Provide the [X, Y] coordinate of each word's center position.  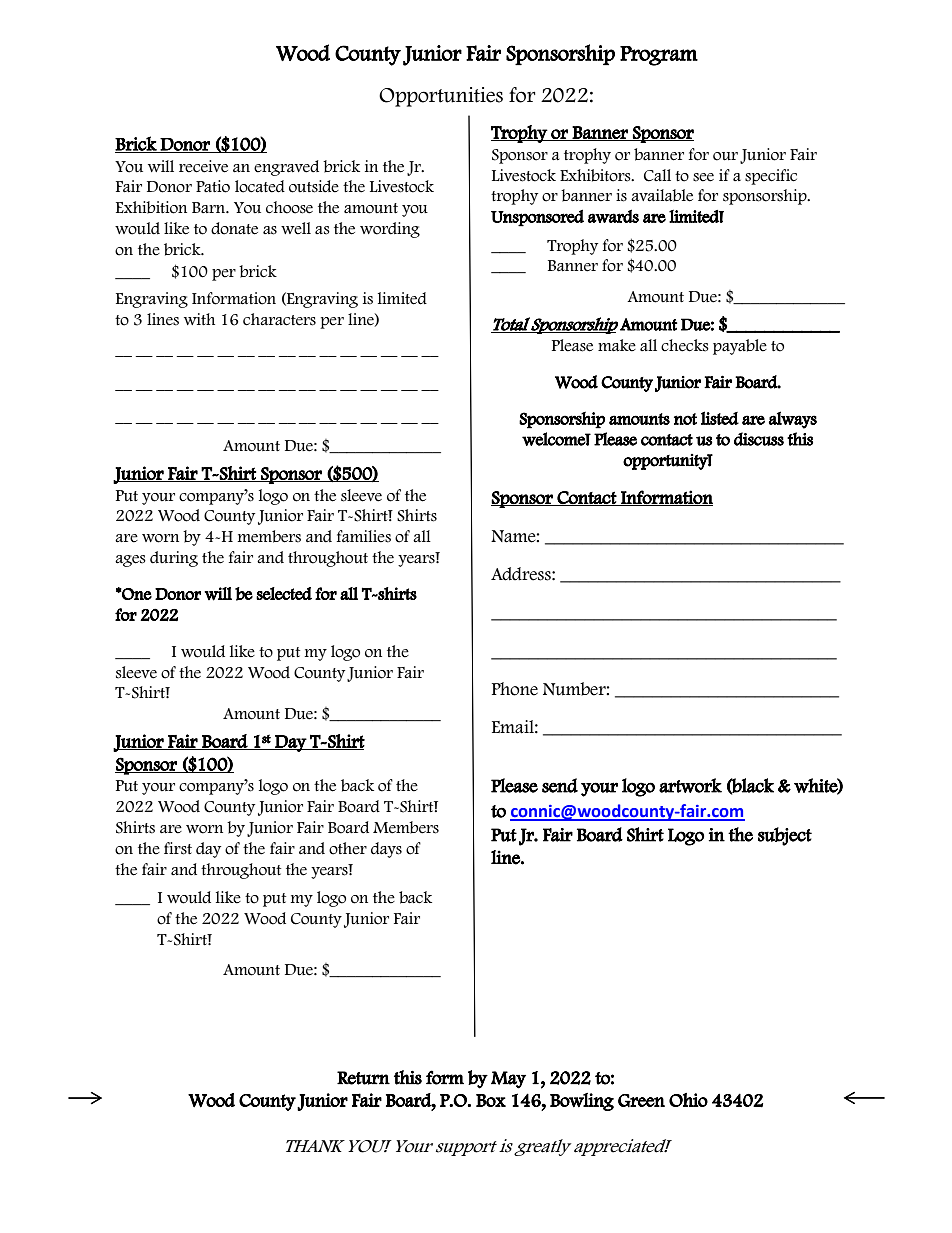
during [174, 559]
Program [659, 56]
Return [363, 1078]
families [364, 536]
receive [203, 166]
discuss [759, 439]
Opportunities [441, 97]
